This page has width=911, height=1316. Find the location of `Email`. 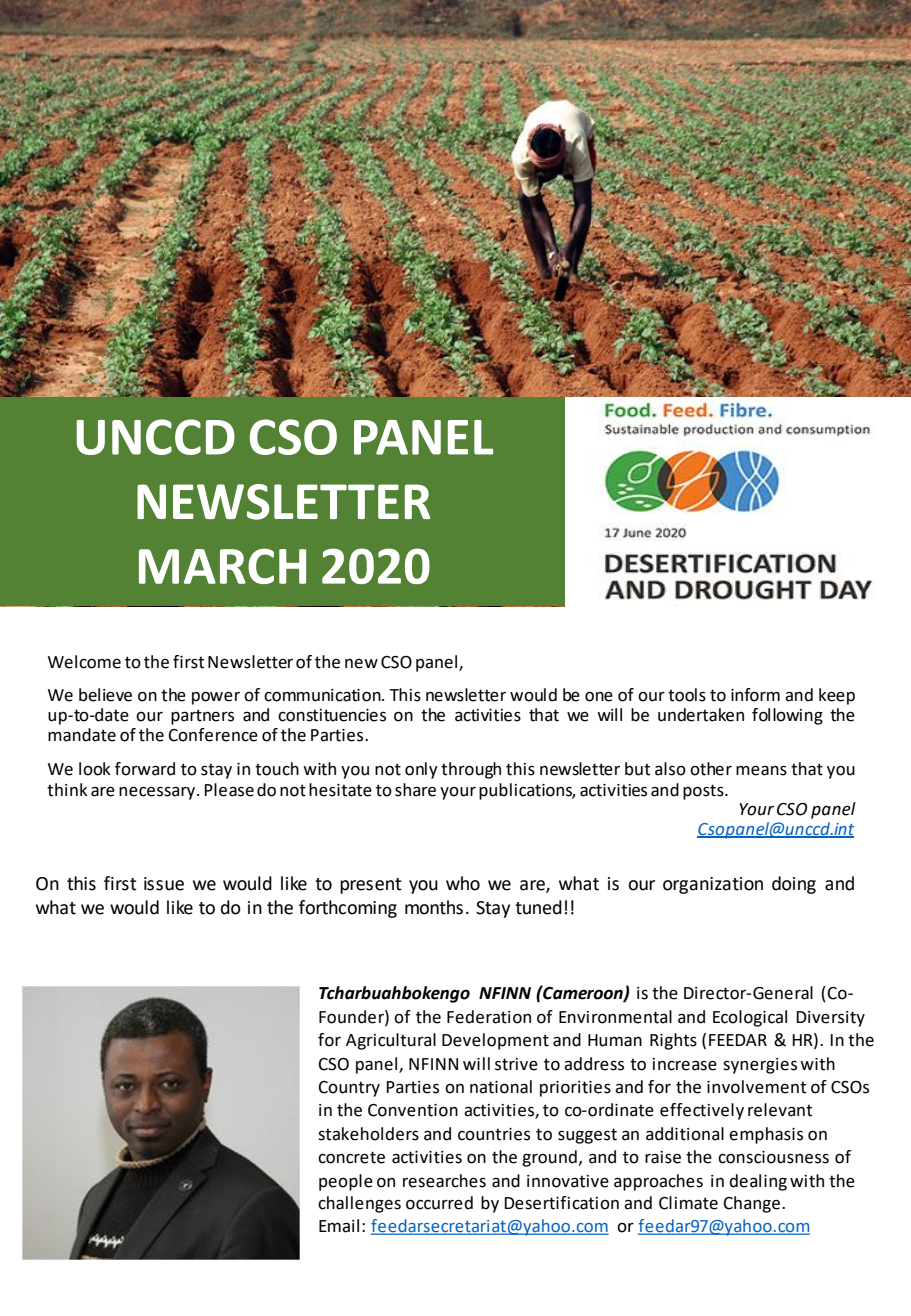

Email is located at coordinates (339, 1226).
